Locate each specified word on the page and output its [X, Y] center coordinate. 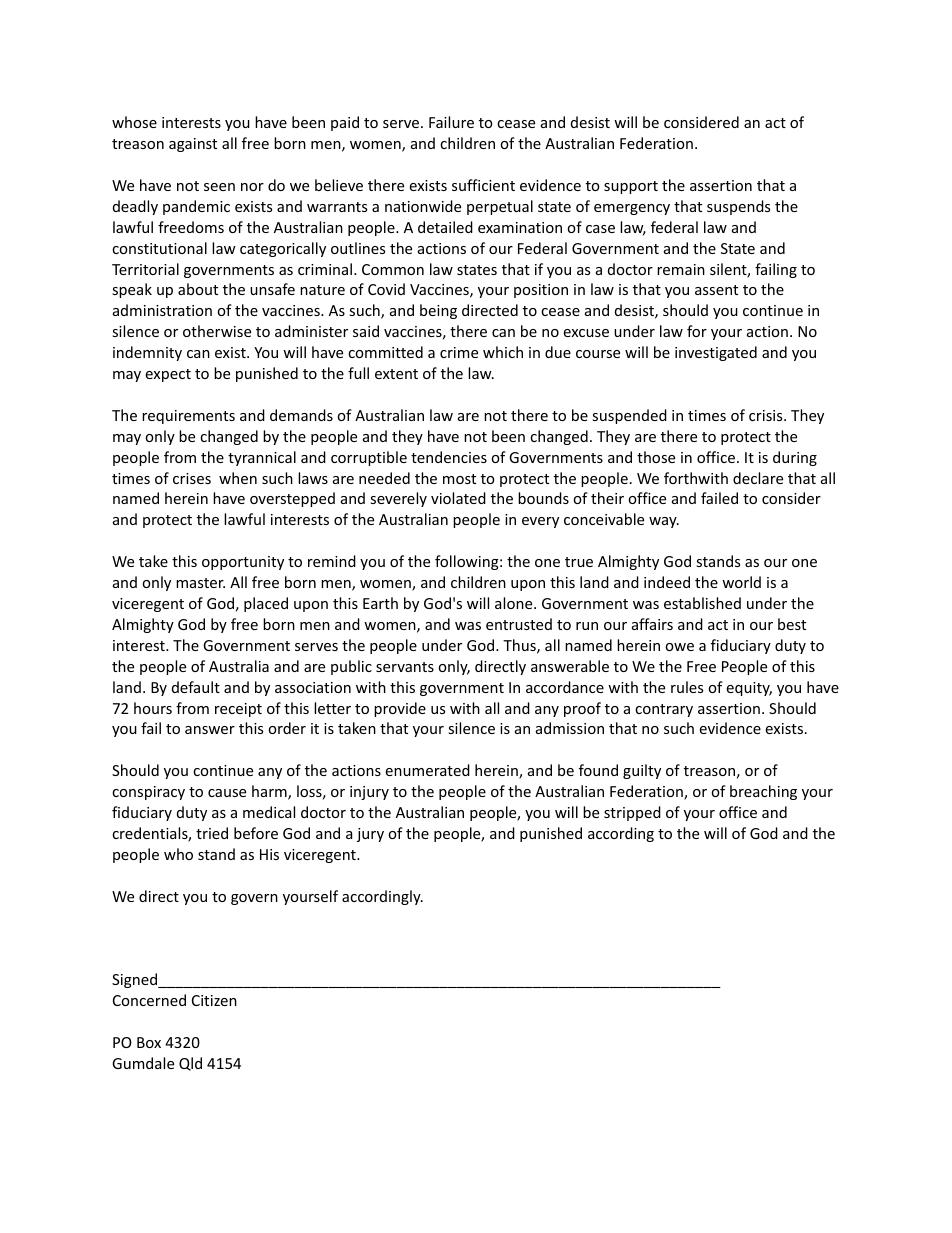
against [193, 145]
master [200, 583]
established [702, 603]
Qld [190, 1064]
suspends [738, 207]
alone [515, 603]
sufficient [483, 185]
